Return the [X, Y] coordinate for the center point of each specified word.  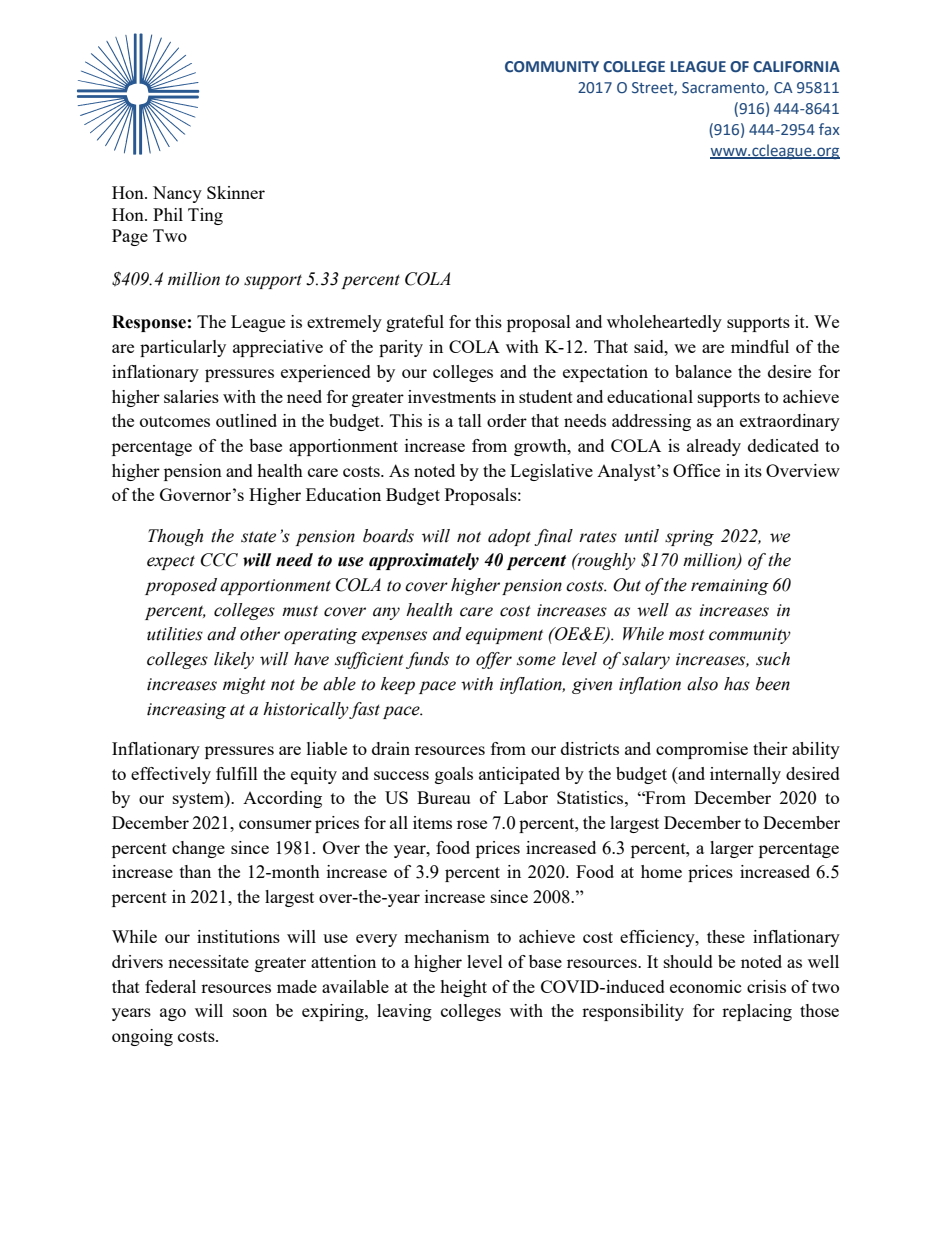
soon [250, 1012]
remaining [730, 587]
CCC [219, 560]
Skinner [236, 192]
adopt [509, 537]
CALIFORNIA [796, 67]
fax [829, 129]
